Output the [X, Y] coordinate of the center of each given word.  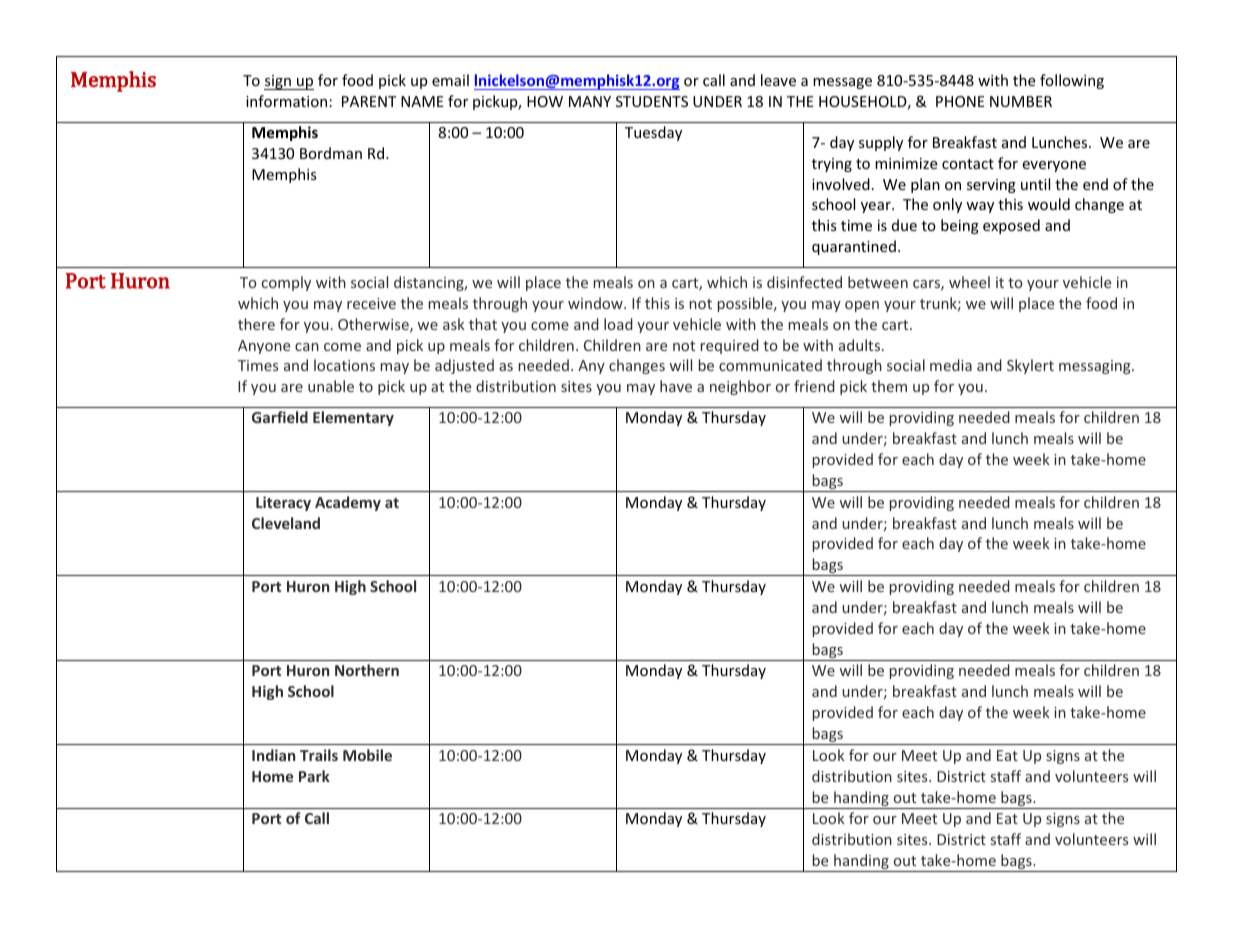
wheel [969, 282]
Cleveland [286, 523]
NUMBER [1021, 101]
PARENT [369, 101]
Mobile [367, 755]
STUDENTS [652, 101]
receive [371, 303]
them [889, 386]
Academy [348, 503]
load [618, 324]
